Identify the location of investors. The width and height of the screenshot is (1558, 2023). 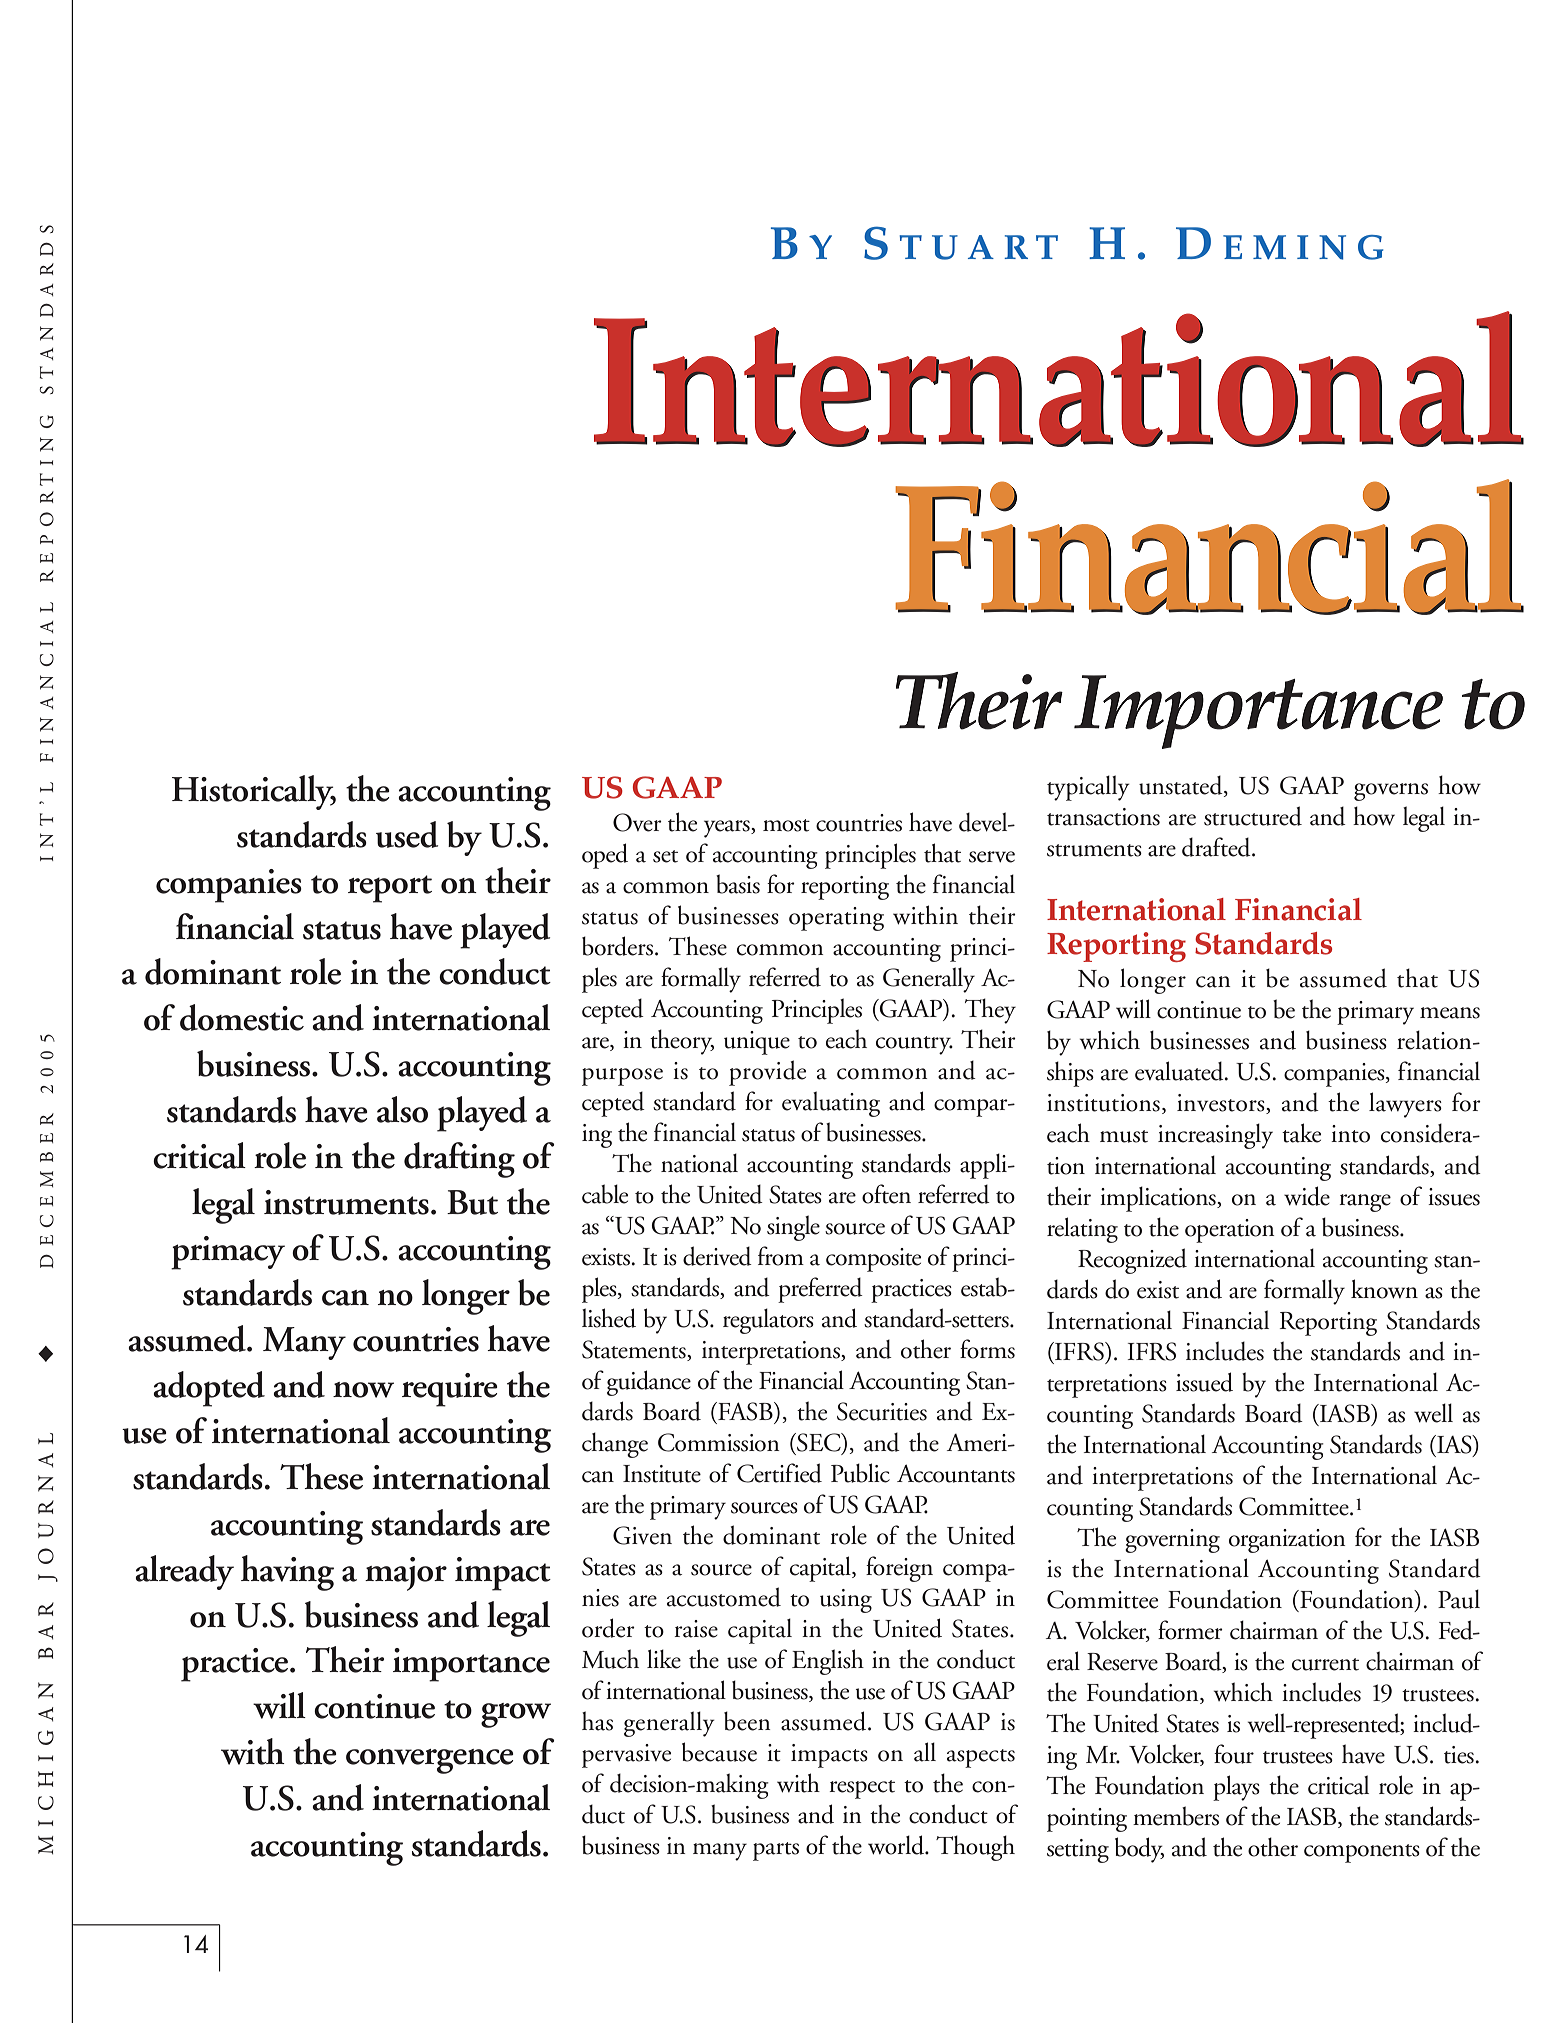
(1222, 1104).
